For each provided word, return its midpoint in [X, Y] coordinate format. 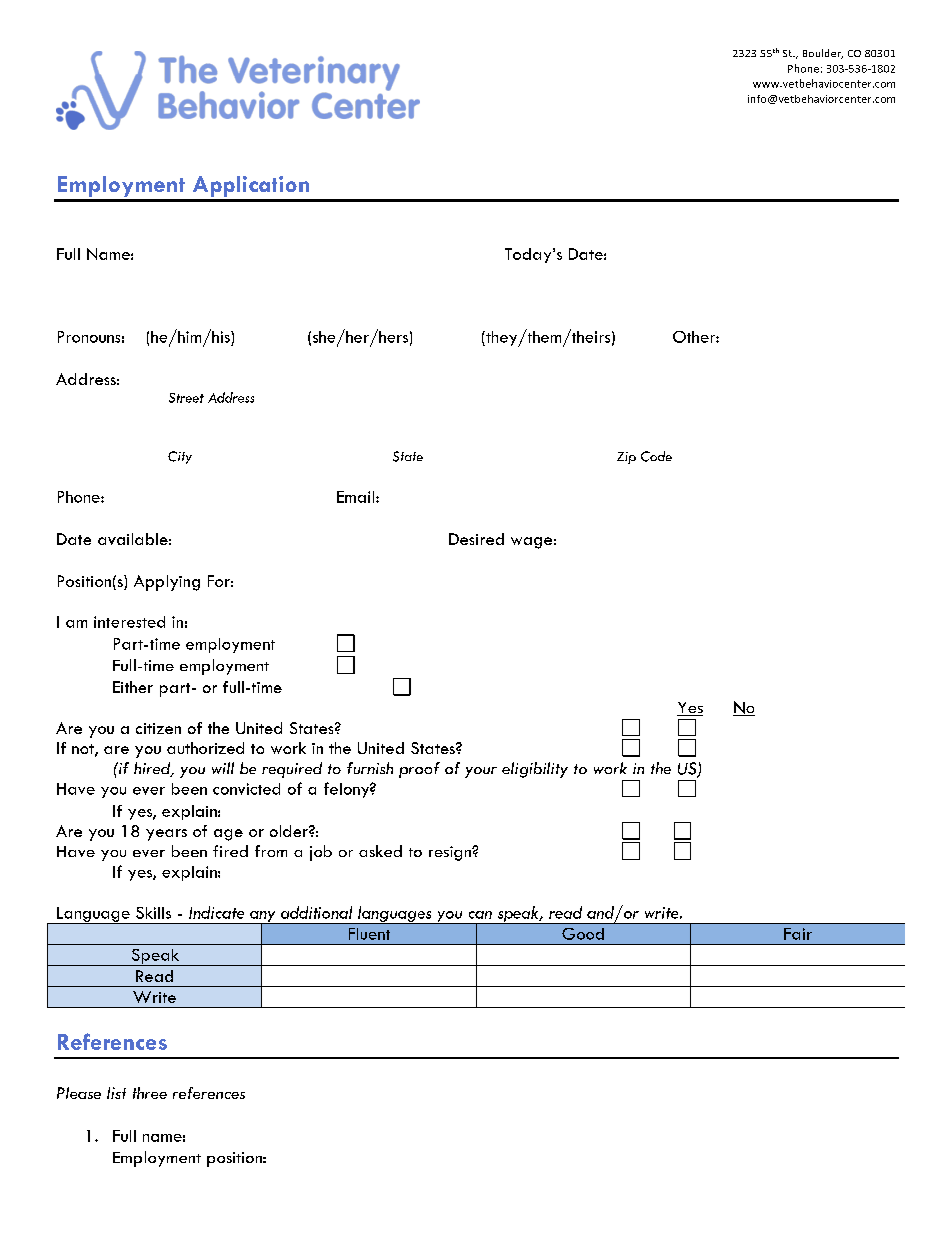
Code [656, 456]
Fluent [369, 934]
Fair [798, 934]
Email [357, 497]
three [150, 1093]
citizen [158, 728]
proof [419, 770]
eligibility [535, 770]
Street [186, 398]
